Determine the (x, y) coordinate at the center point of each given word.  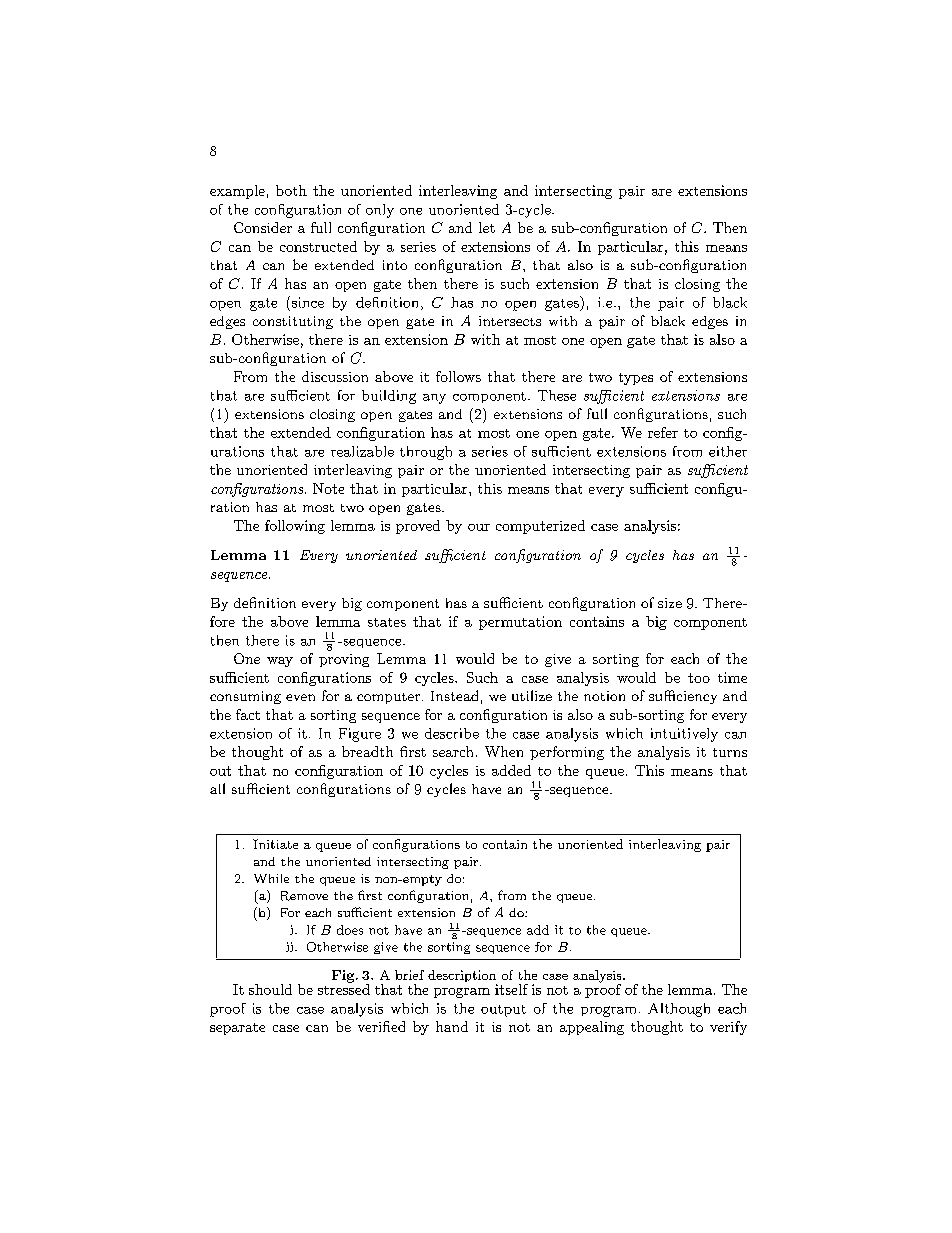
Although (679, 1010)
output (503, 1011)
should (270, 989)
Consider (263, 227)
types (636, 379)
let (487, 227)
